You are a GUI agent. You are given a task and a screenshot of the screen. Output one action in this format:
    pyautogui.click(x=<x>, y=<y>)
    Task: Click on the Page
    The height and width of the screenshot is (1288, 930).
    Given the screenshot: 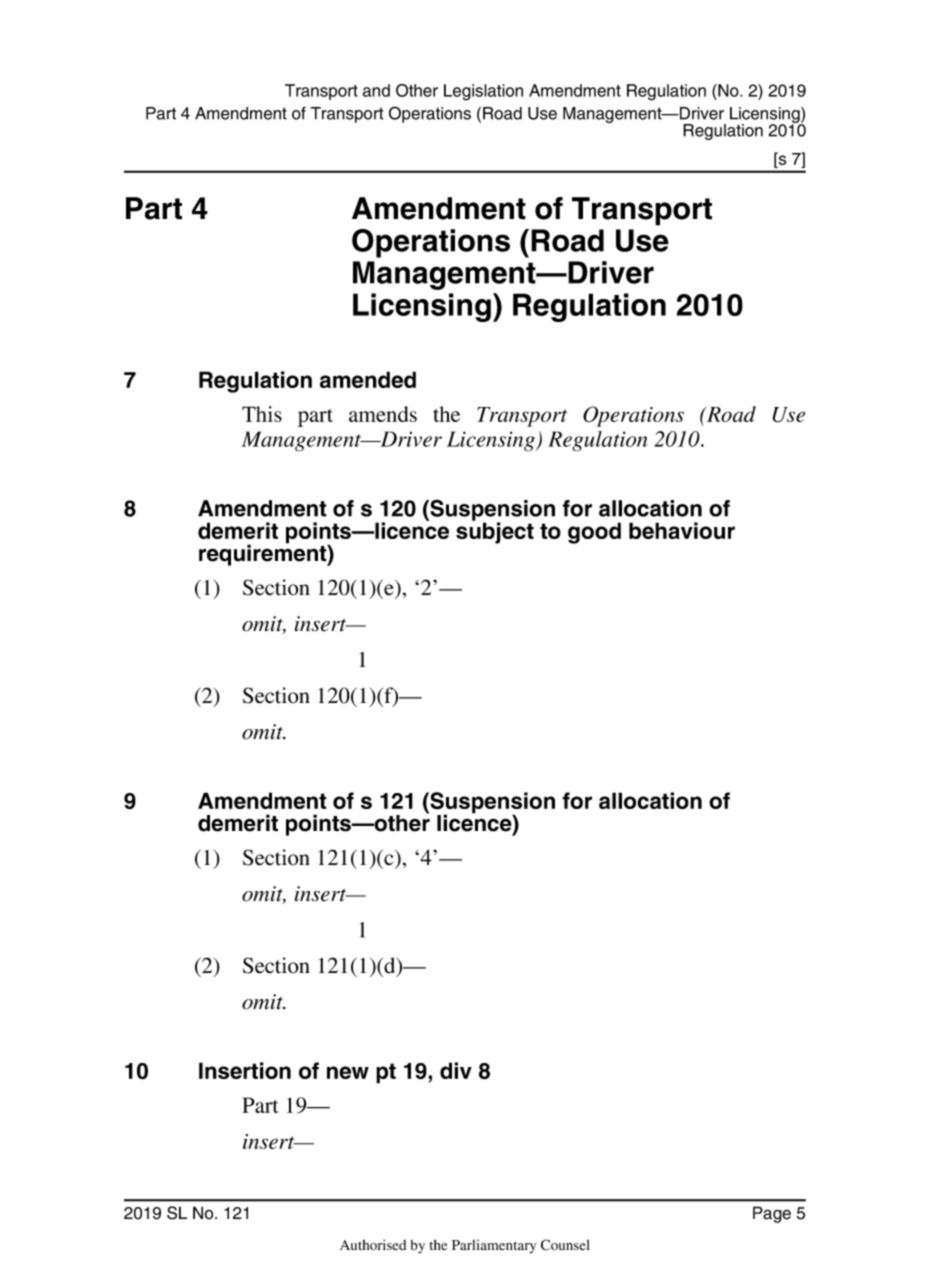 What is the action you would take?
    pyautogui.click(x=772, y=1214)
